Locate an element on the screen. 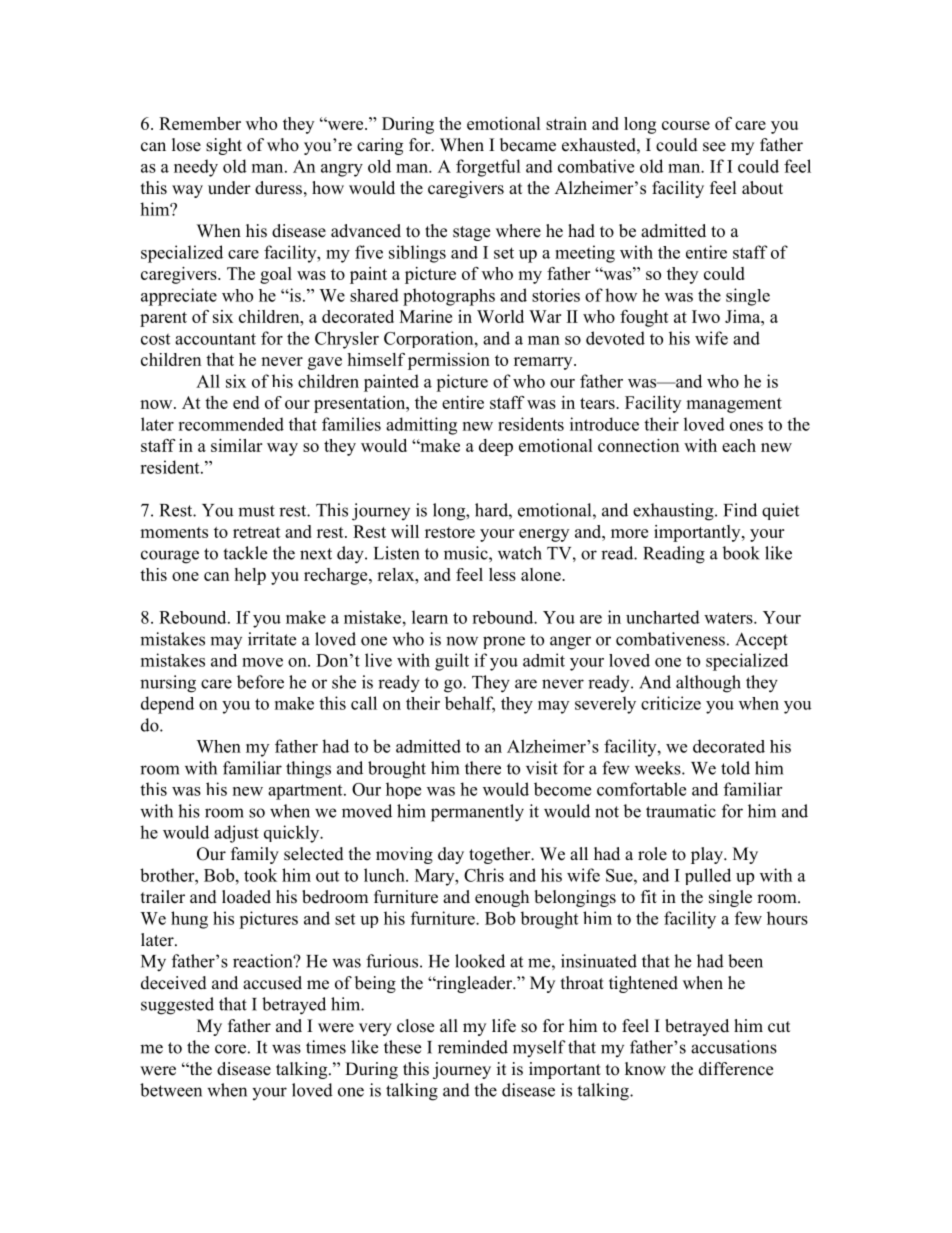 Image resolution: width=952 pixels, height=1233 pixels. told is located at coordinates (735, 768).
